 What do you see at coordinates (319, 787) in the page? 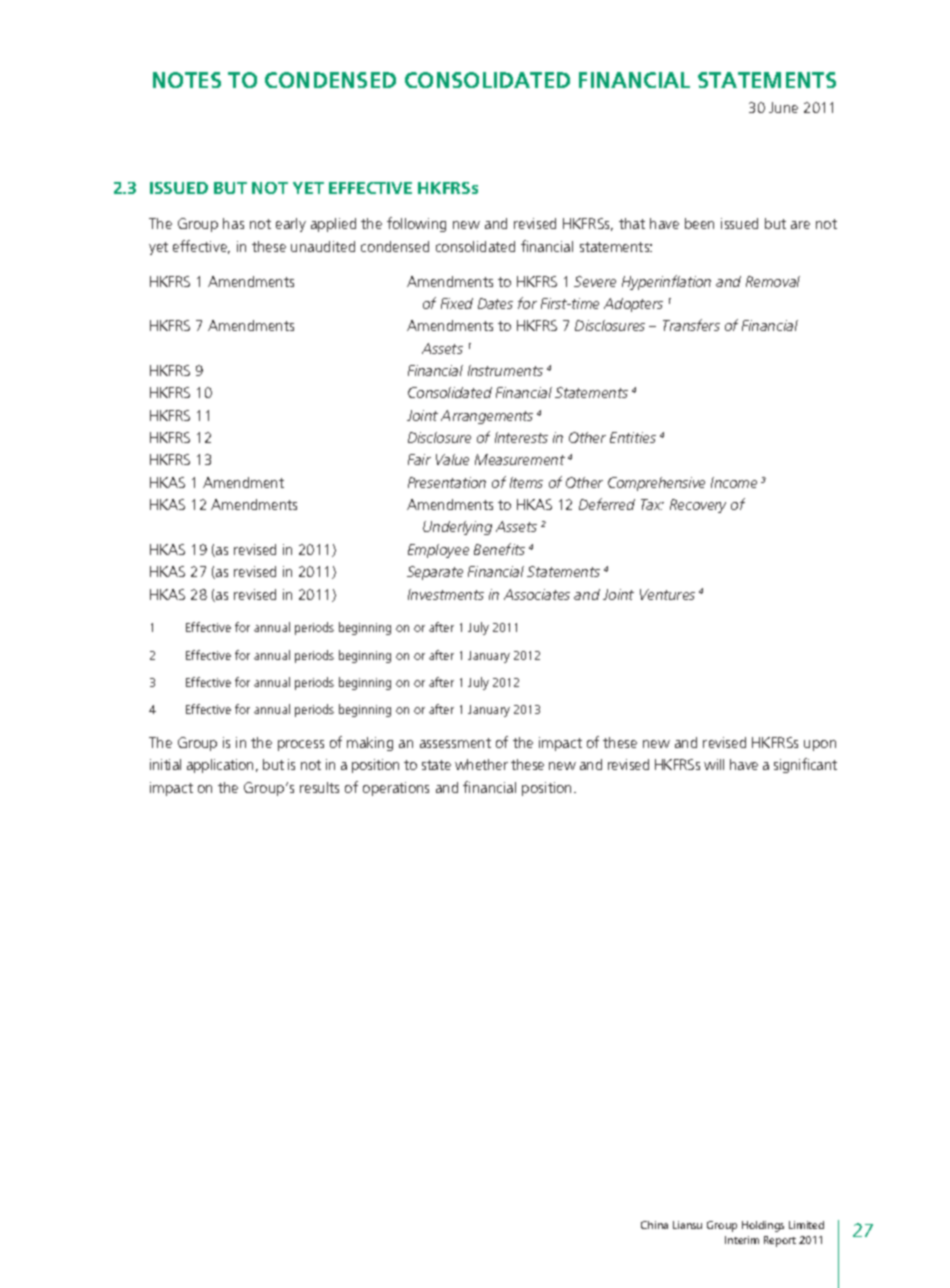
I see `results` at bounding box center [319, 787].
